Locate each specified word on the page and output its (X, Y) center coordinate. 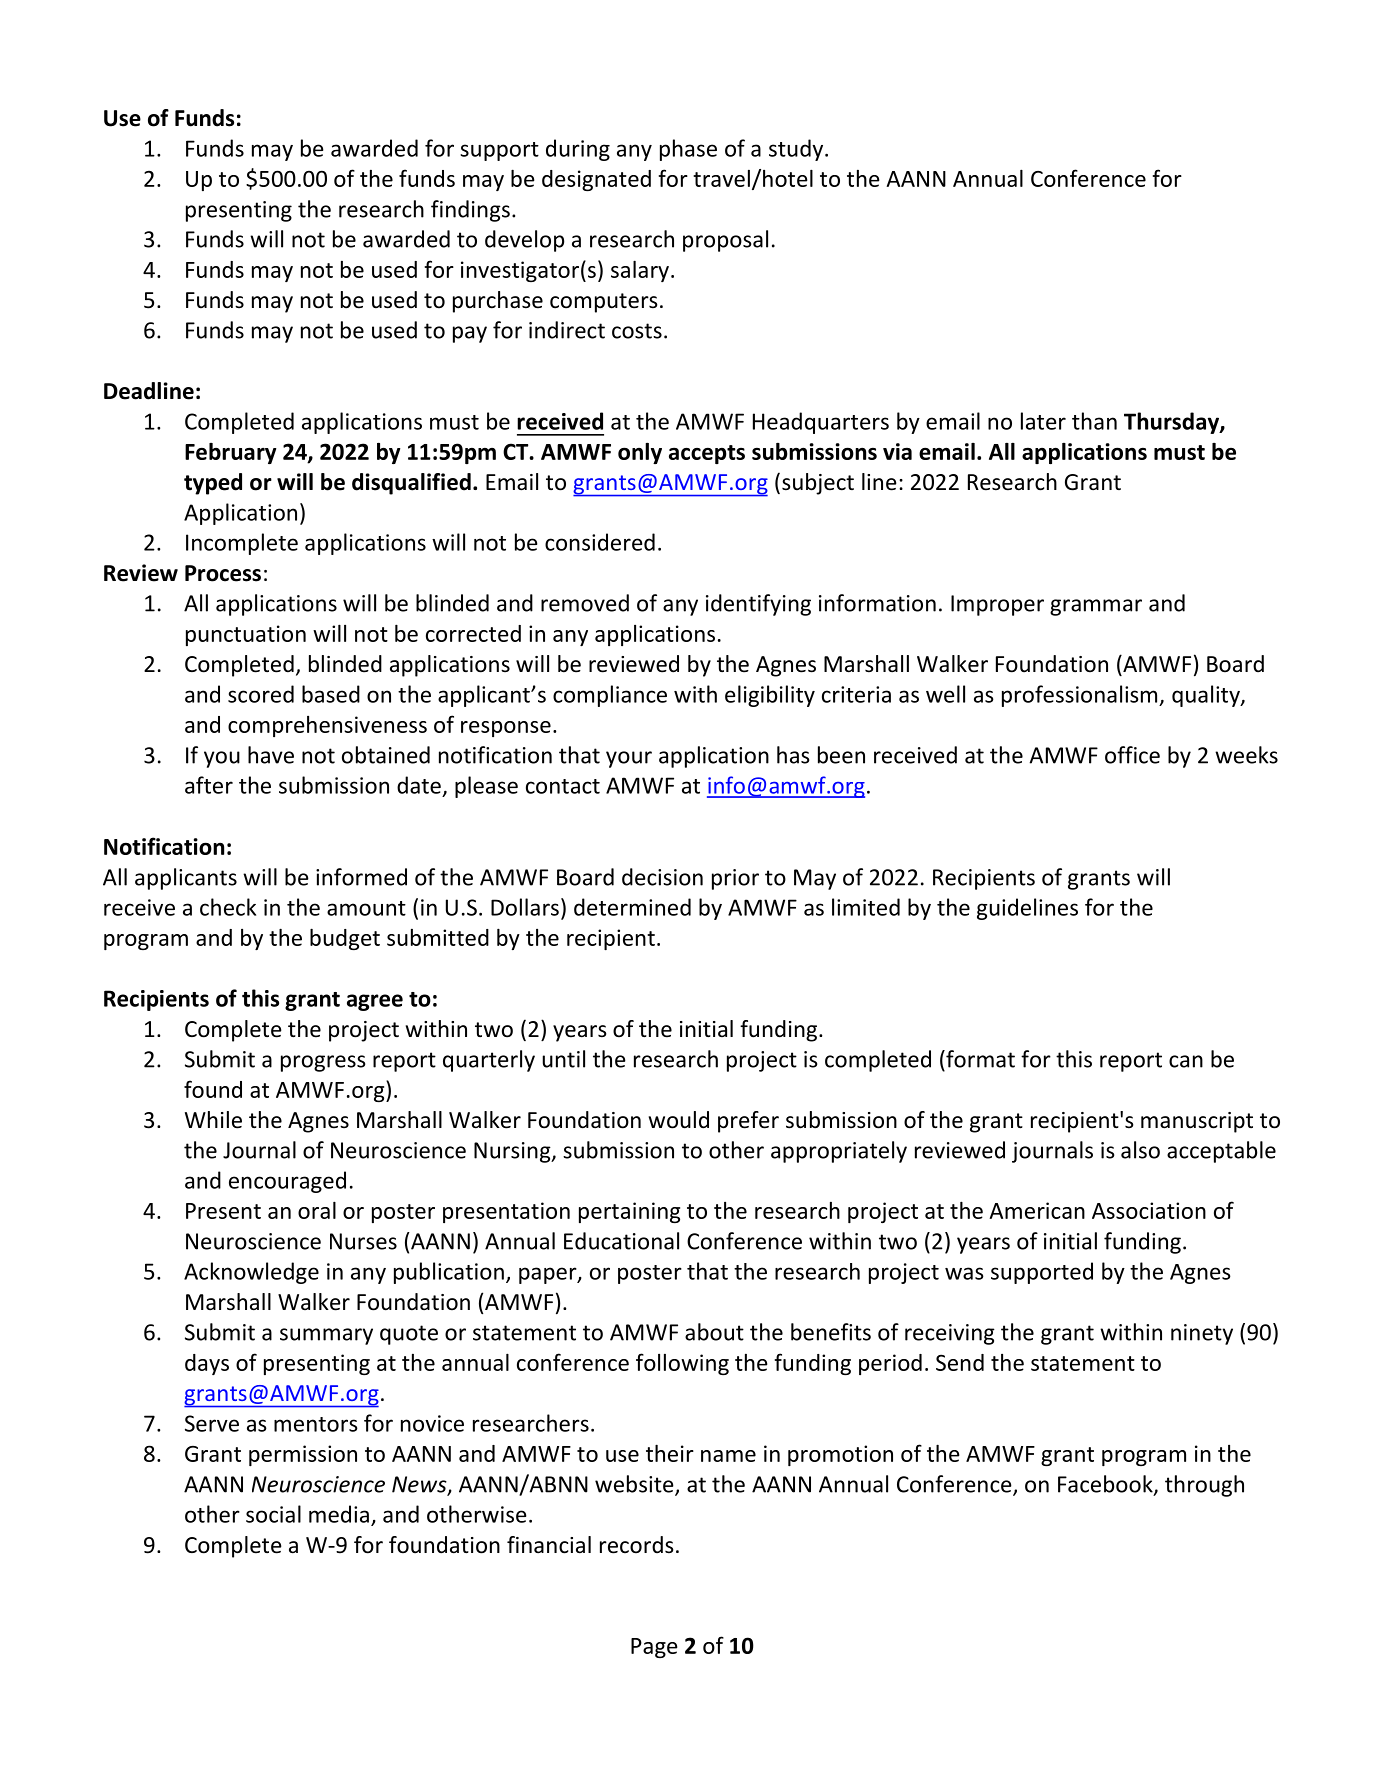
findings (470, 211)
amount (366, 908)
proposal (725, 241)
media (339, 1514)
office (1132, 755)
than (1094, 421)
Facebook (1106, 1485)
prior (735, 879)
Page (654, 1648)
